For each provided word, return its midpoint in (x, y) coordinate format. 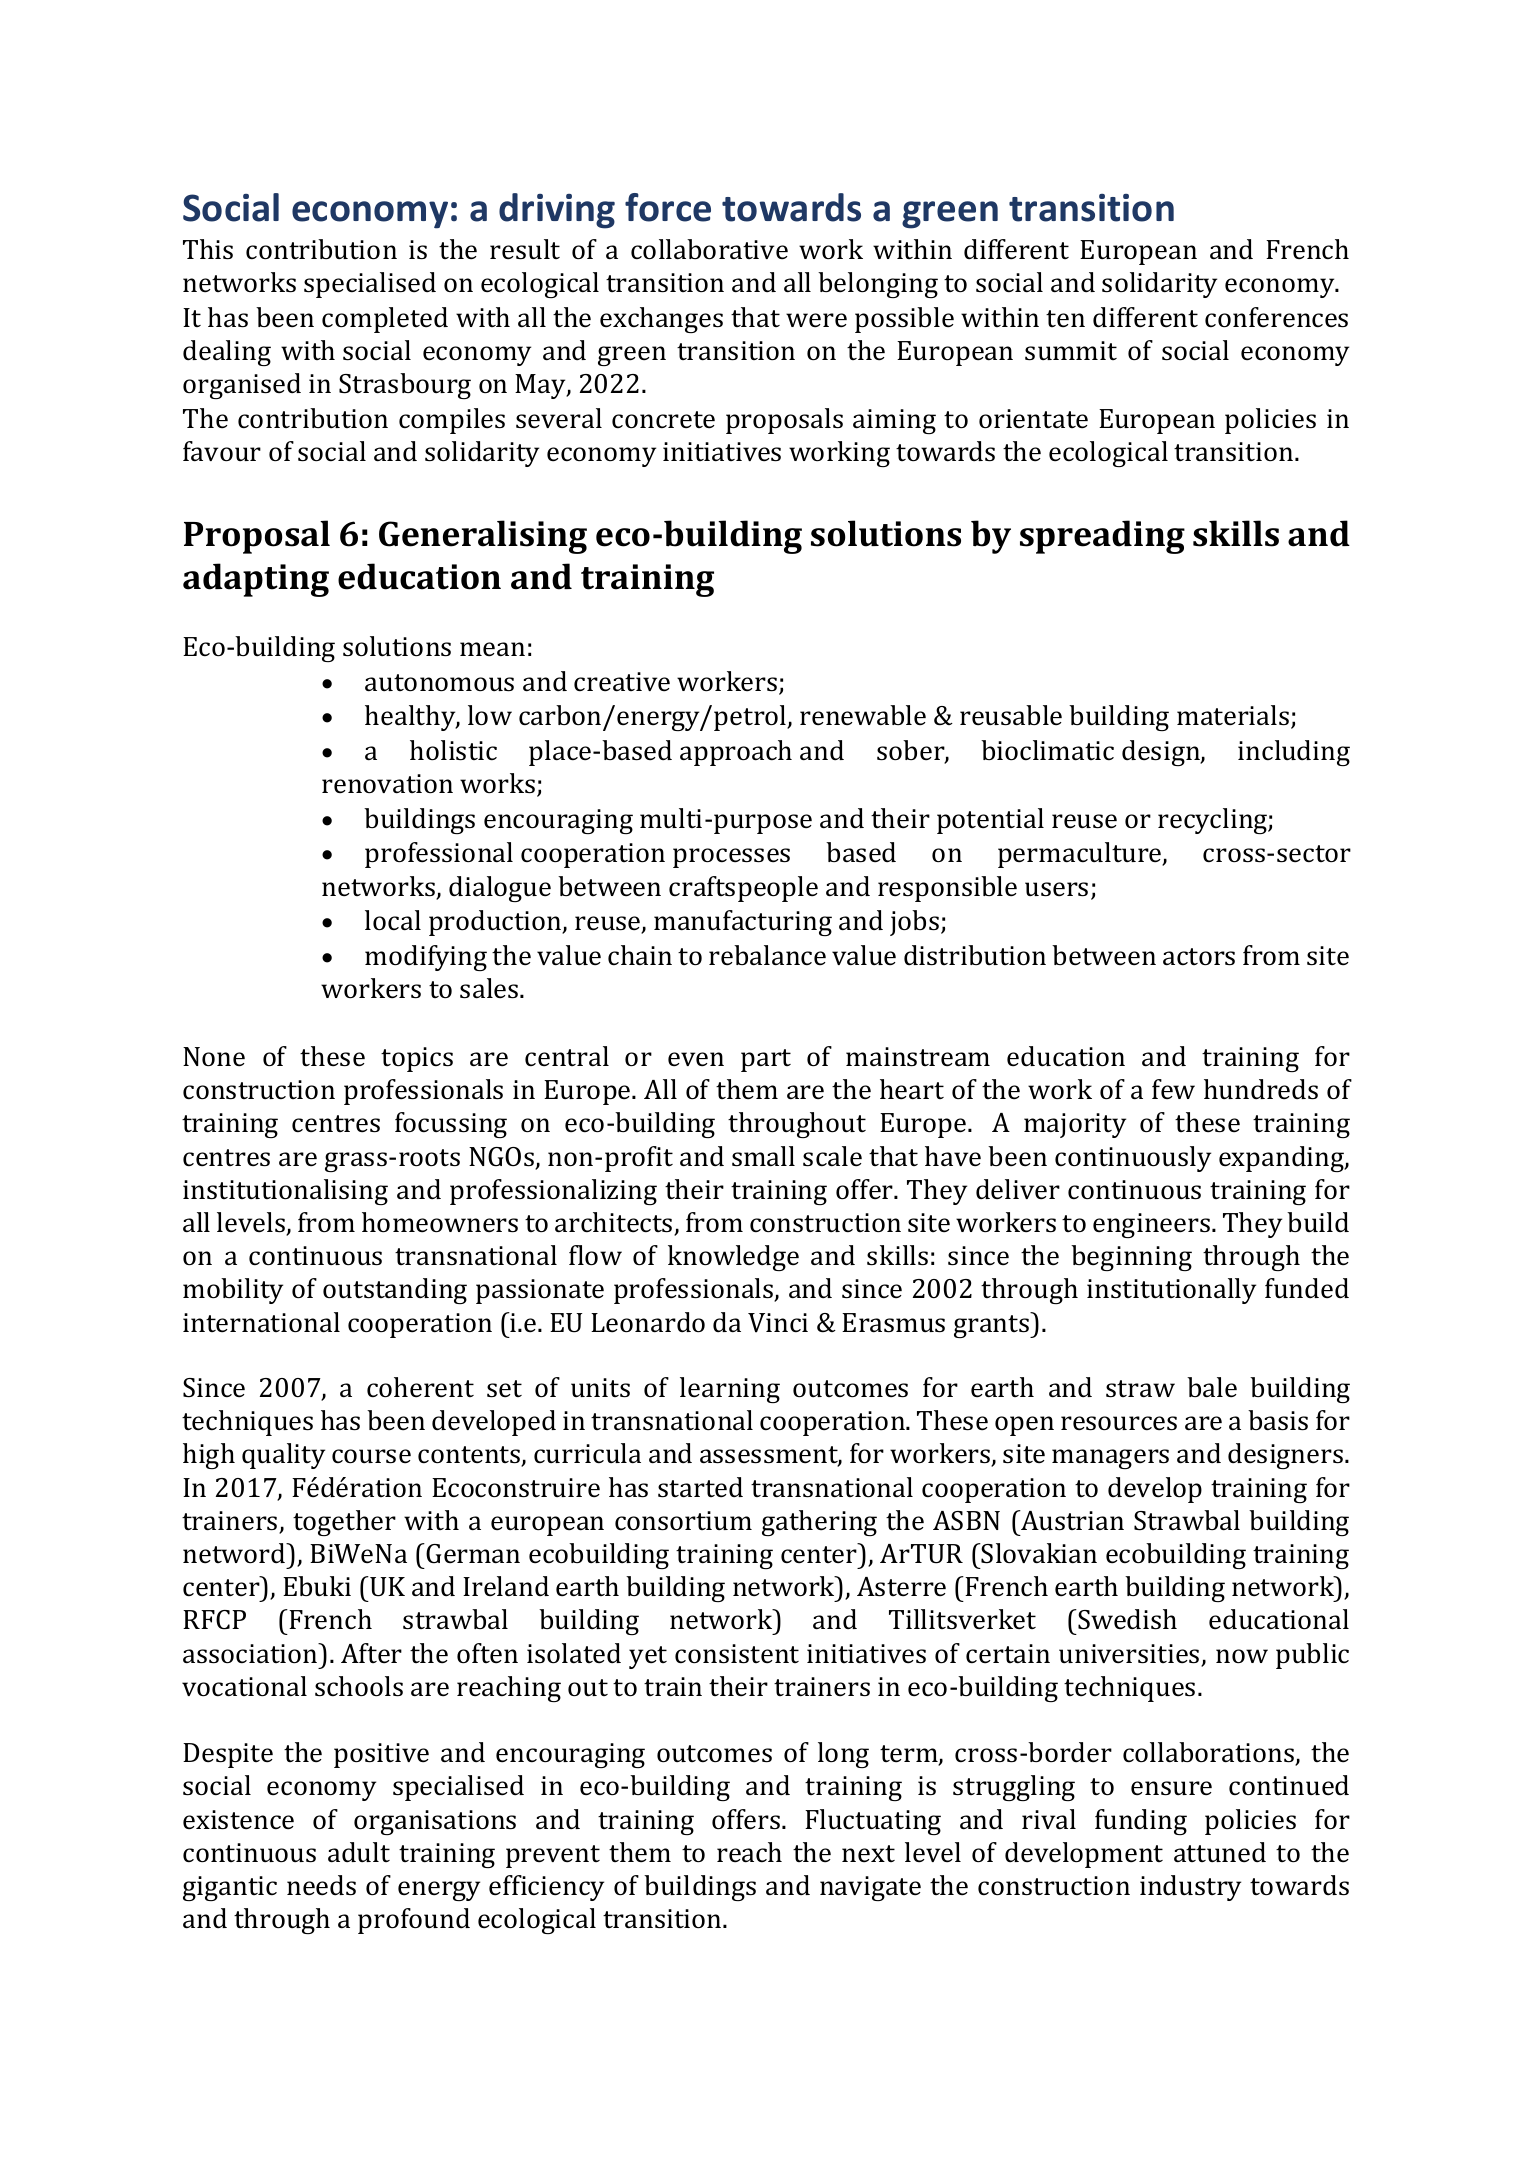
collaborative (709, 249)
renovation (387, 784)
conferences (1276, 317)
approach (736, 753)
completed (385, 320)
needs (321, 1885)
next (868, 1854)
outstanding (395, 1291)
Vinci (778, 1323)
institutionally (1171, 1291)
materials (1234, 717)
